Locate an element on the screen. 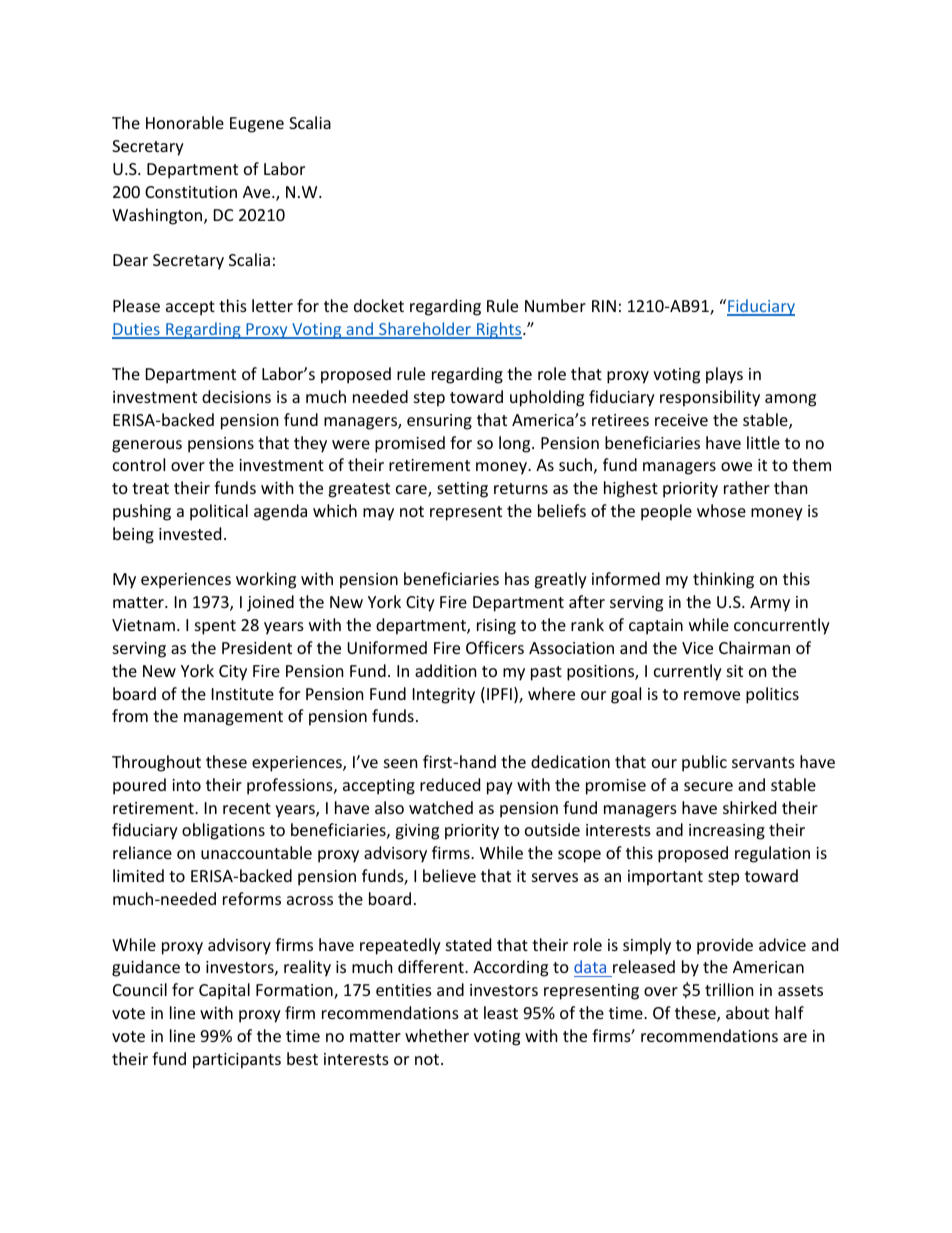  Eugene is located at coordinates (257, 125).
